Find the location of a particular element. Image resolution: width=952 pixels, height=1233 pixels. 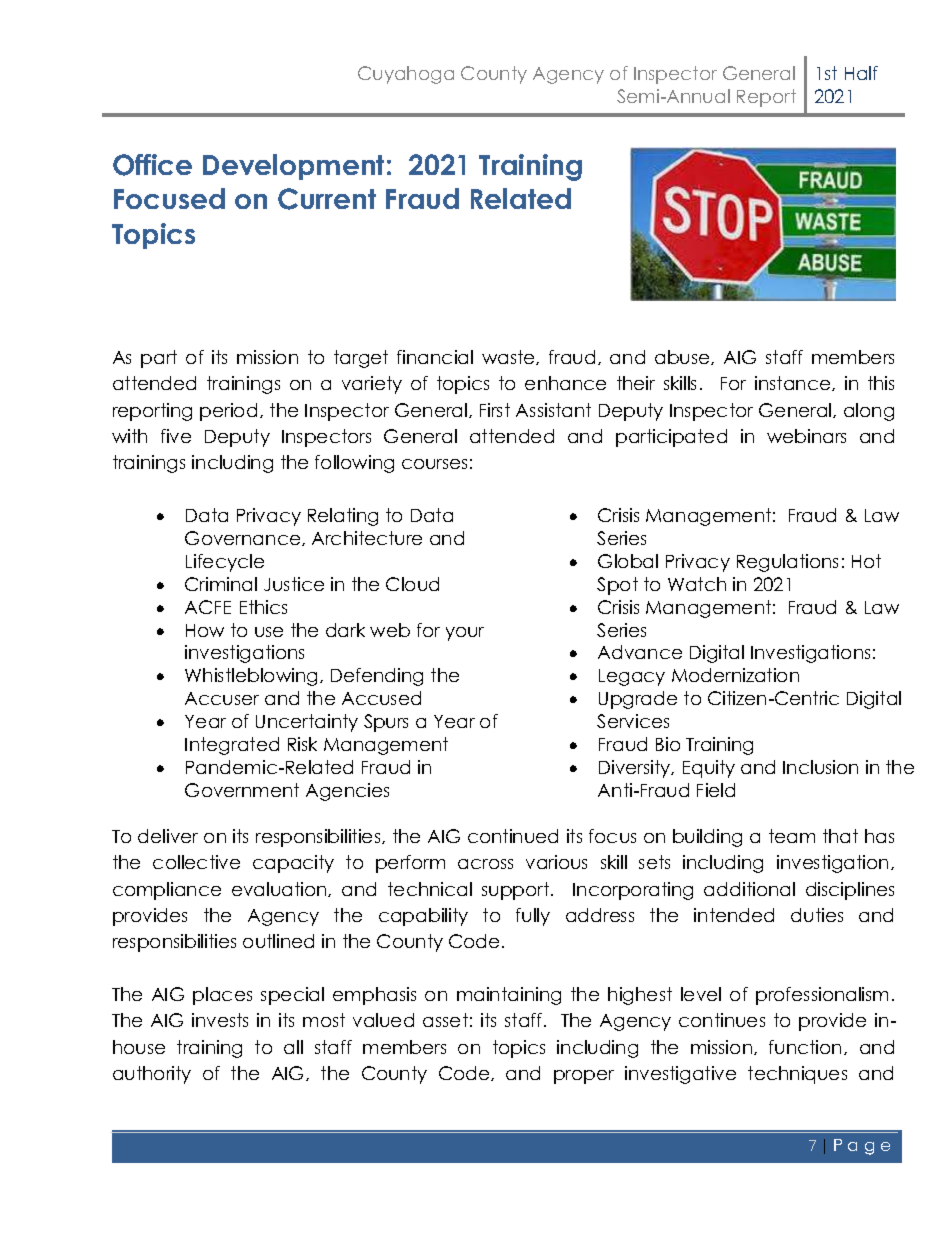

Cuyahoga is located at coordinates (406, 75).
